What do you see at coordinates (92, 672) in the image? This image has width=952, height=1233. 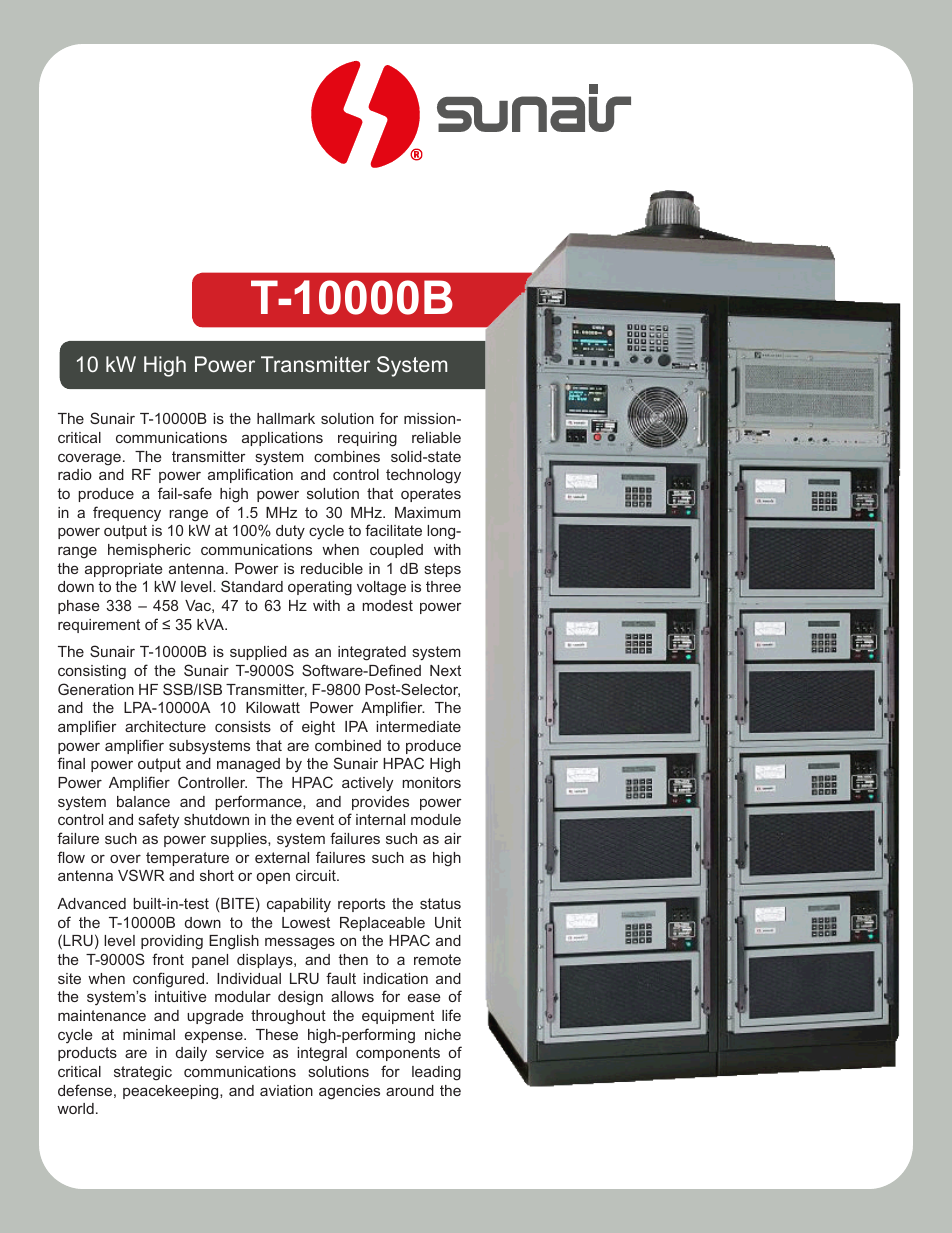 I see `consisting` at bounding box center [92, 672].
